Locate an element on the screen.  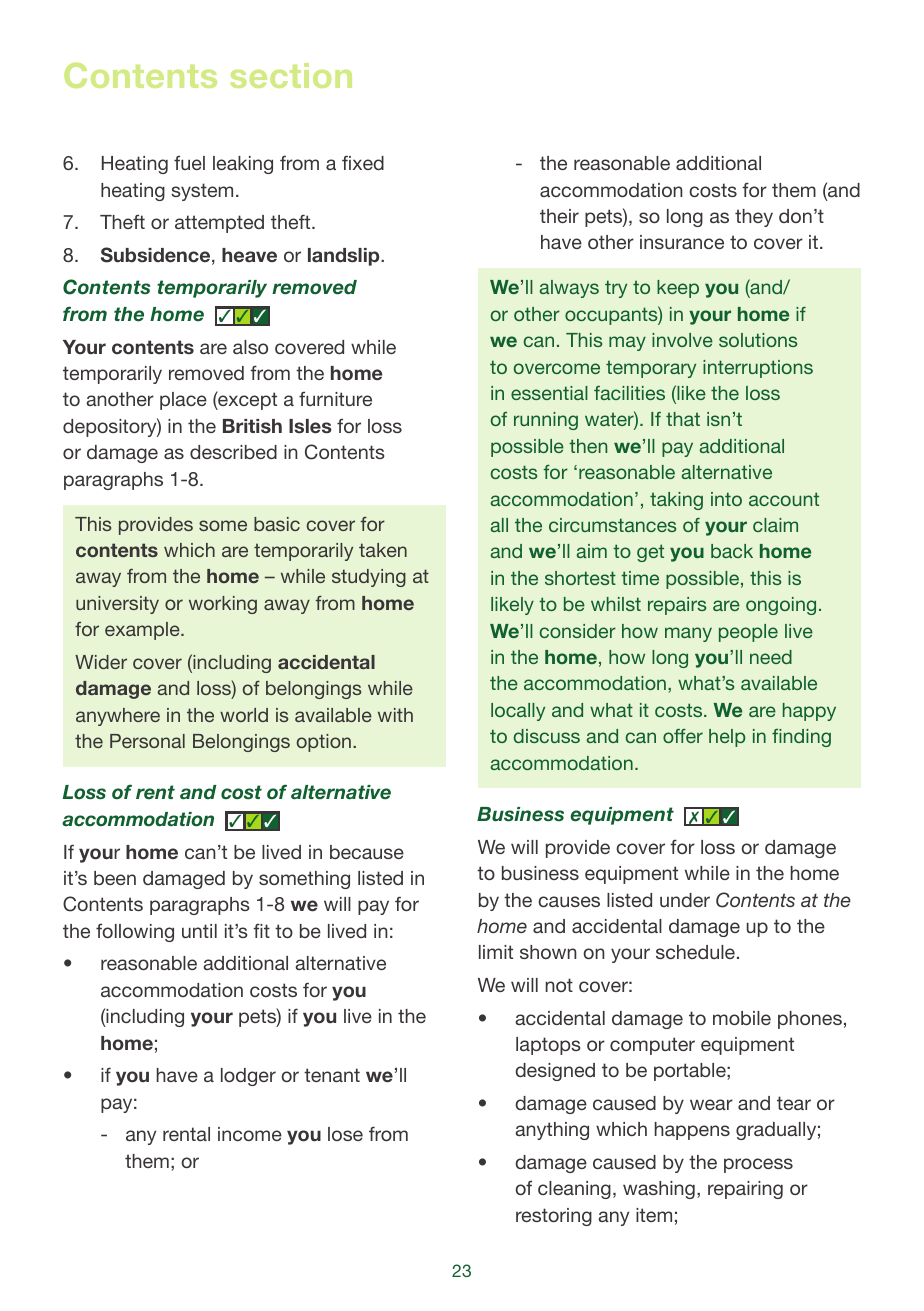
people is located at coordinates (748, 633).
